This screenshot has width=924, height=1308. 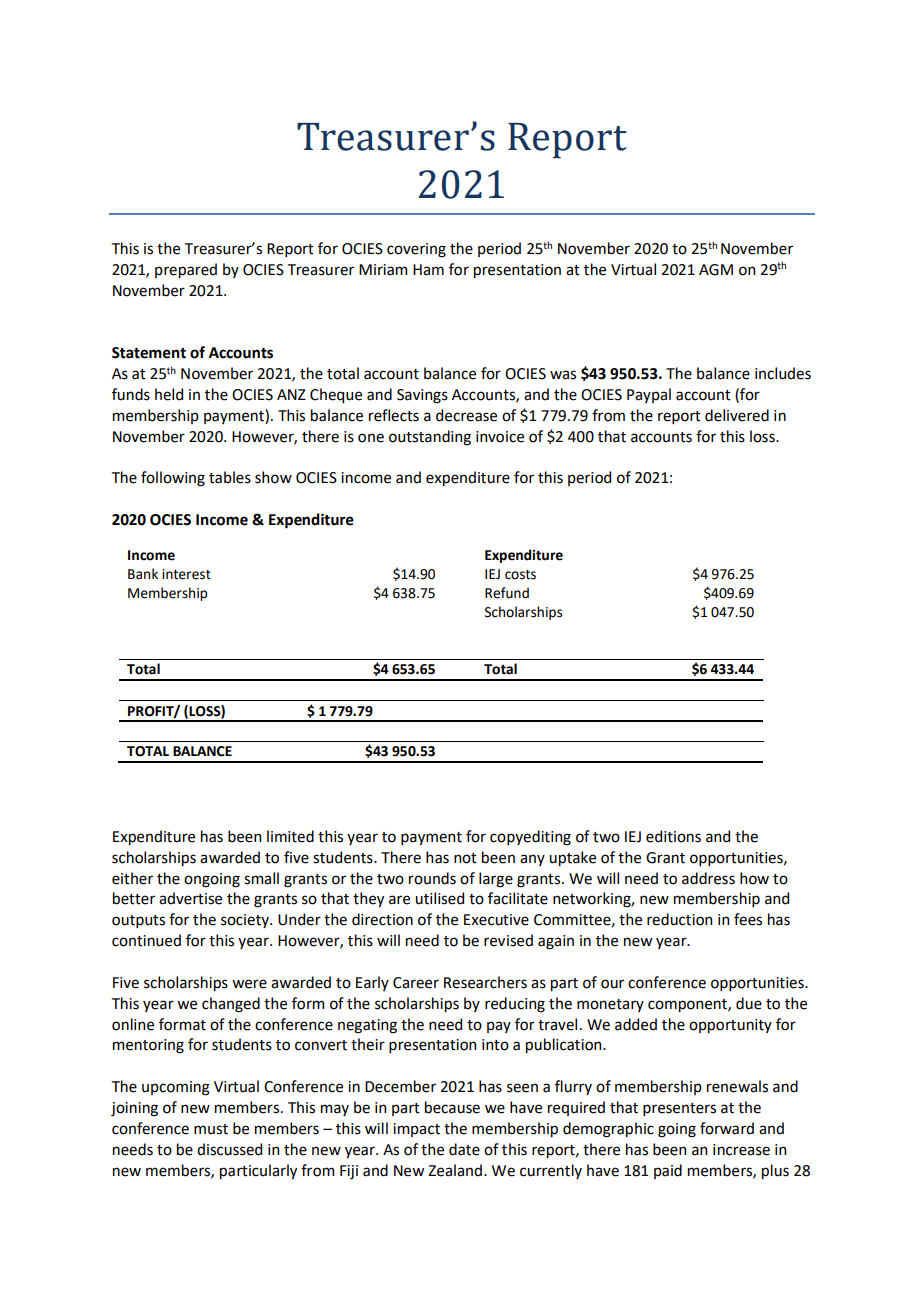 What do you see at coordinates (186, 574) in the screenshot?
I see `interest` at bounding box center [186, 574].
